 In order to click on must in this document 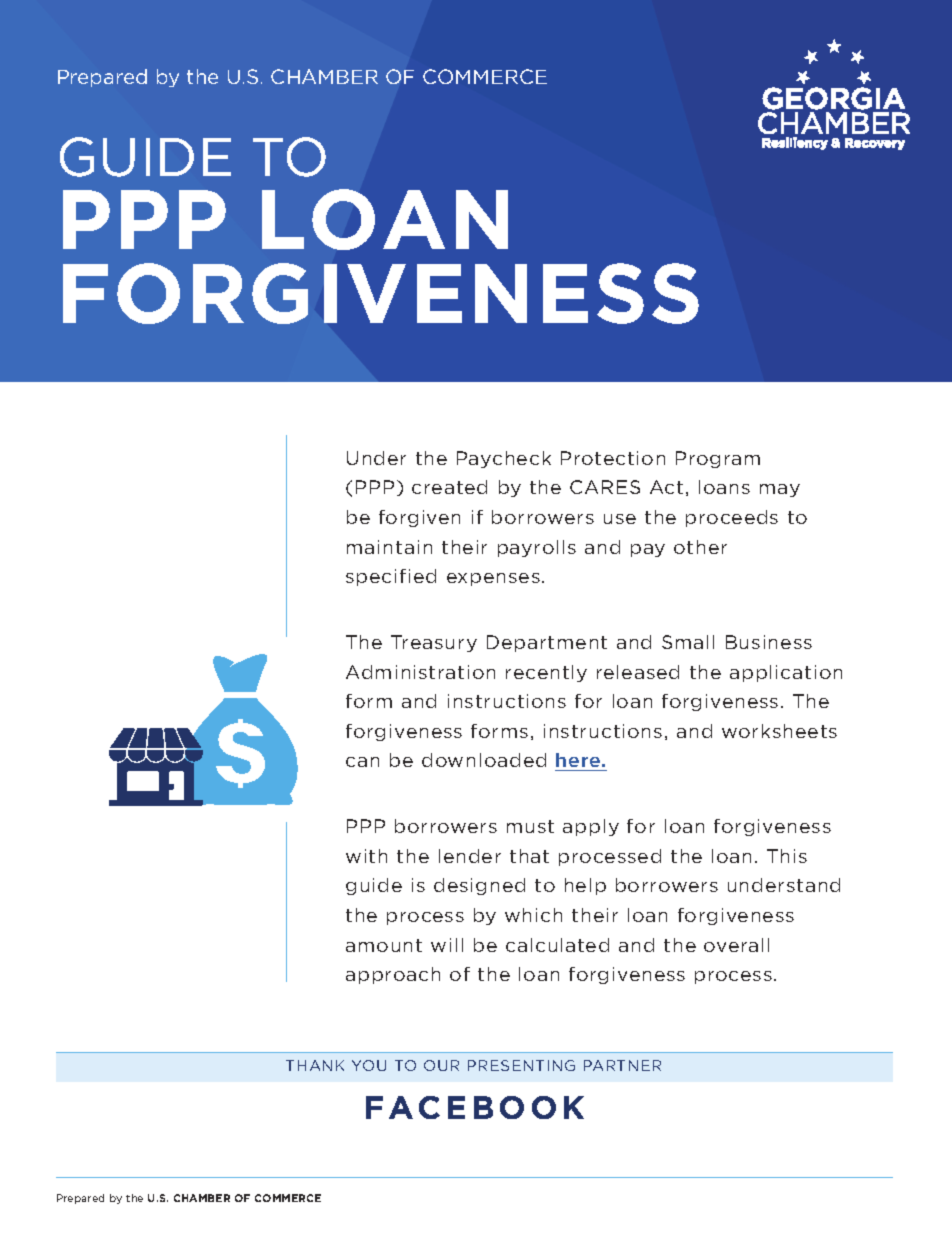, I will do `click(530, 826)`.
